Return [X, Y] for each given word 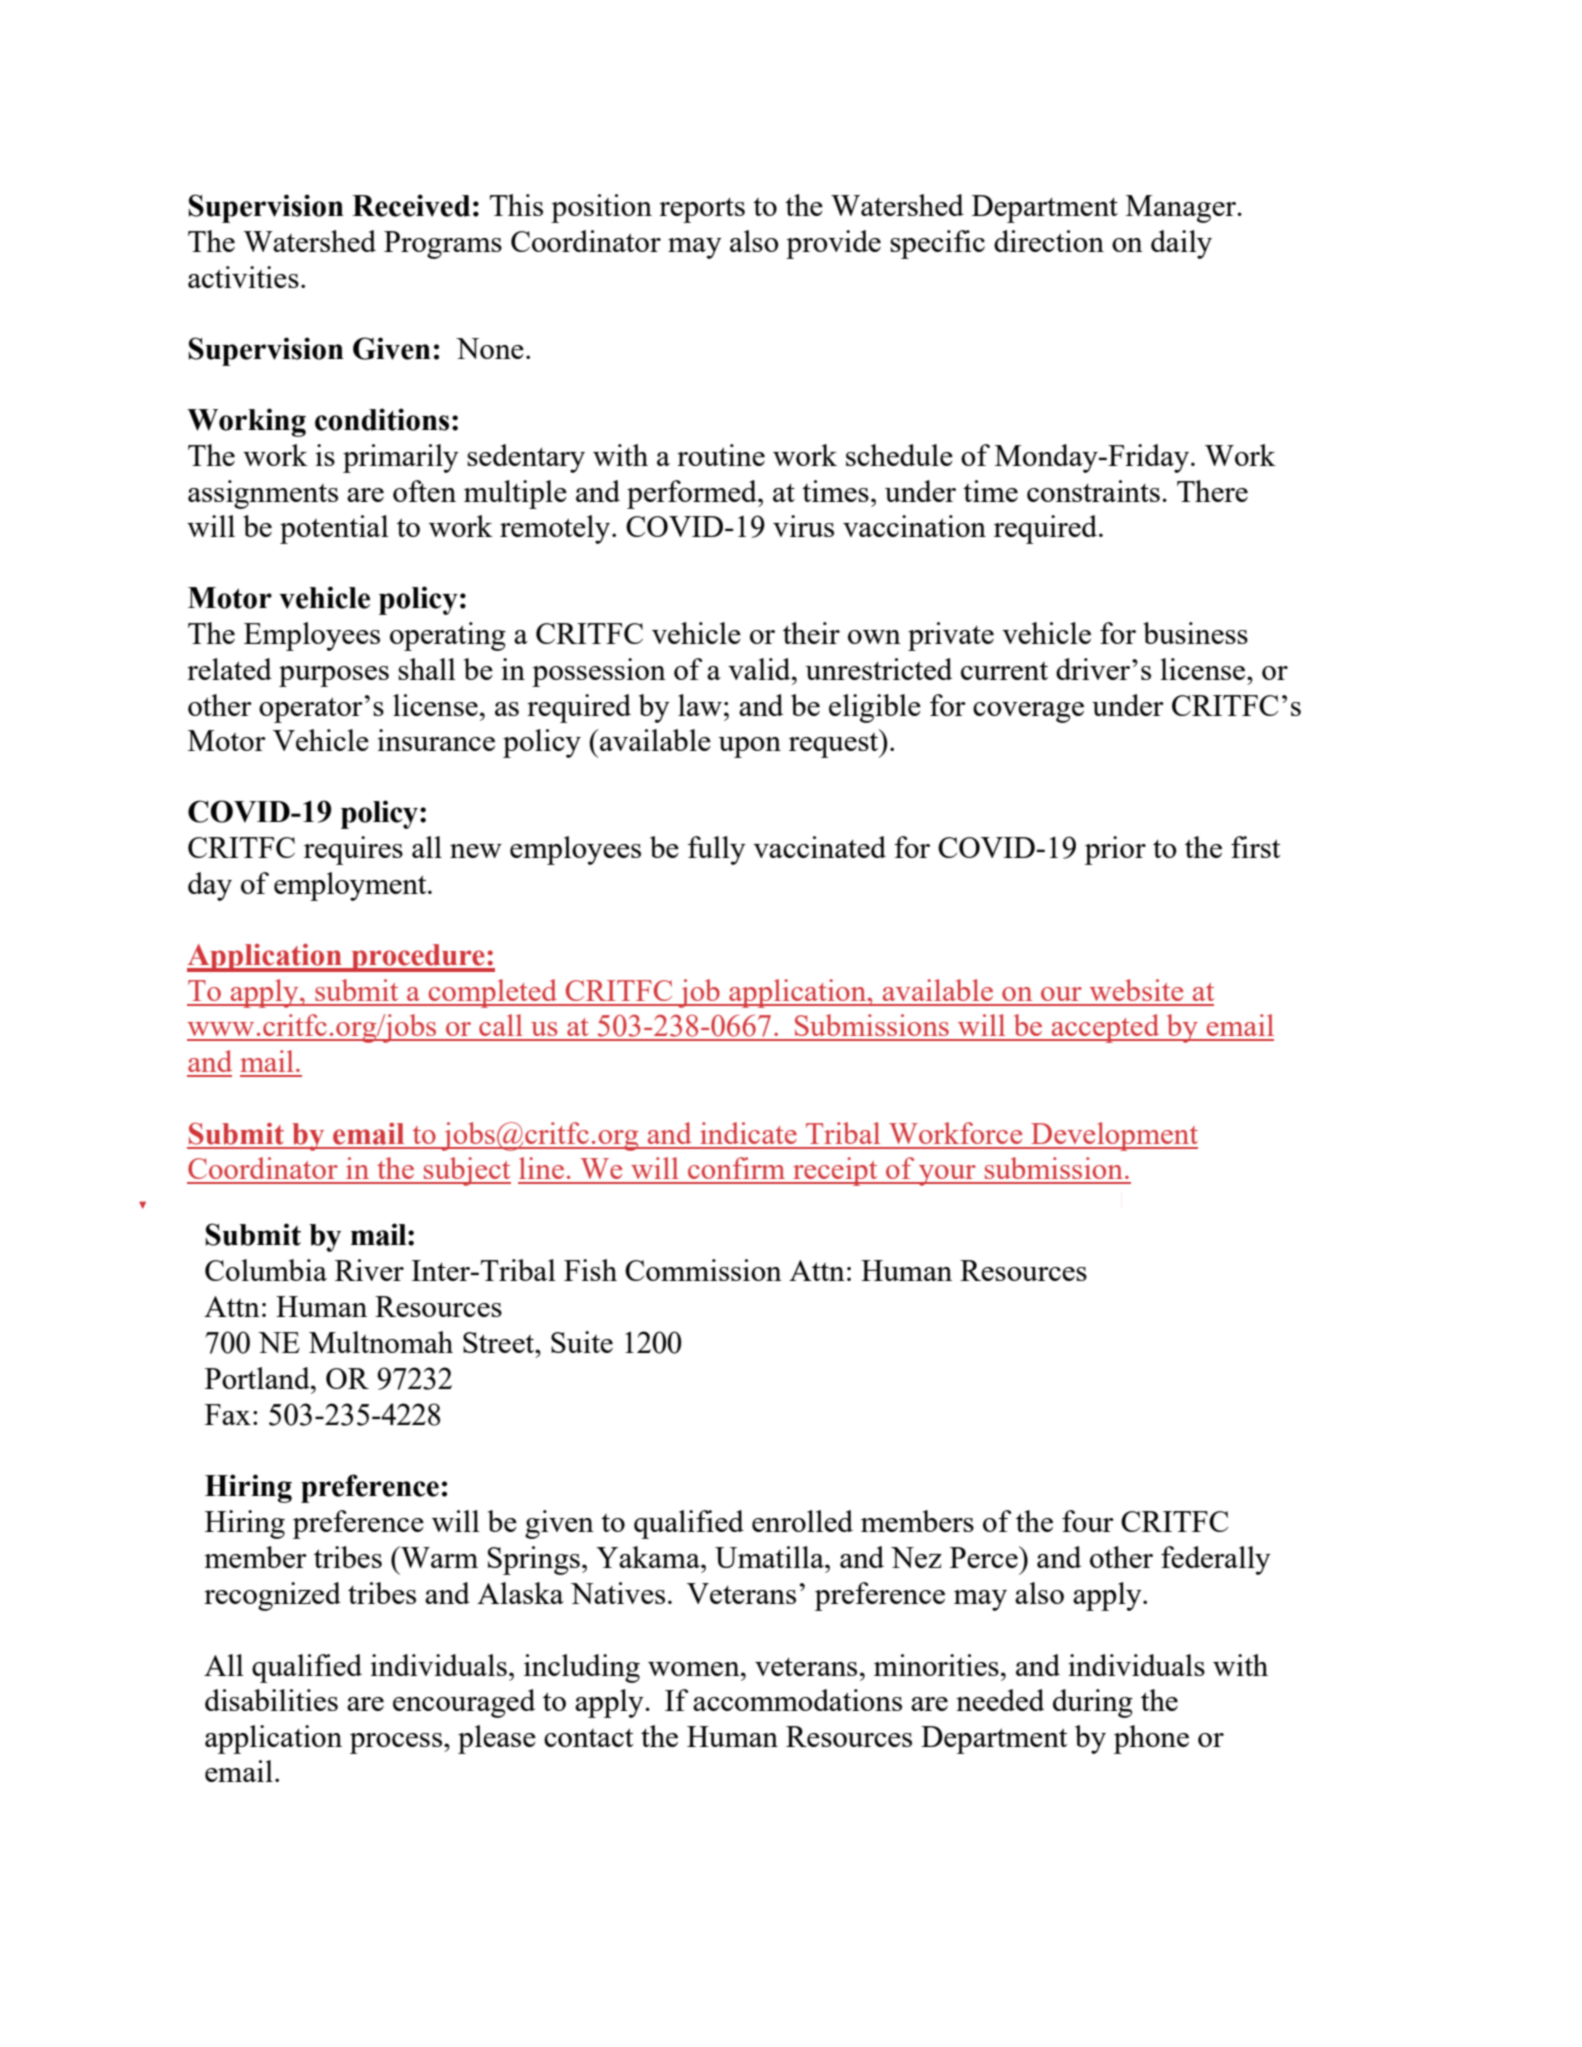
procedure [418, 958]
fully [717, 850]
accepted [1105, 1028]
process [396, 1743]
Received [411, 205]
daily [1181, 244]
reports [702, 210]
